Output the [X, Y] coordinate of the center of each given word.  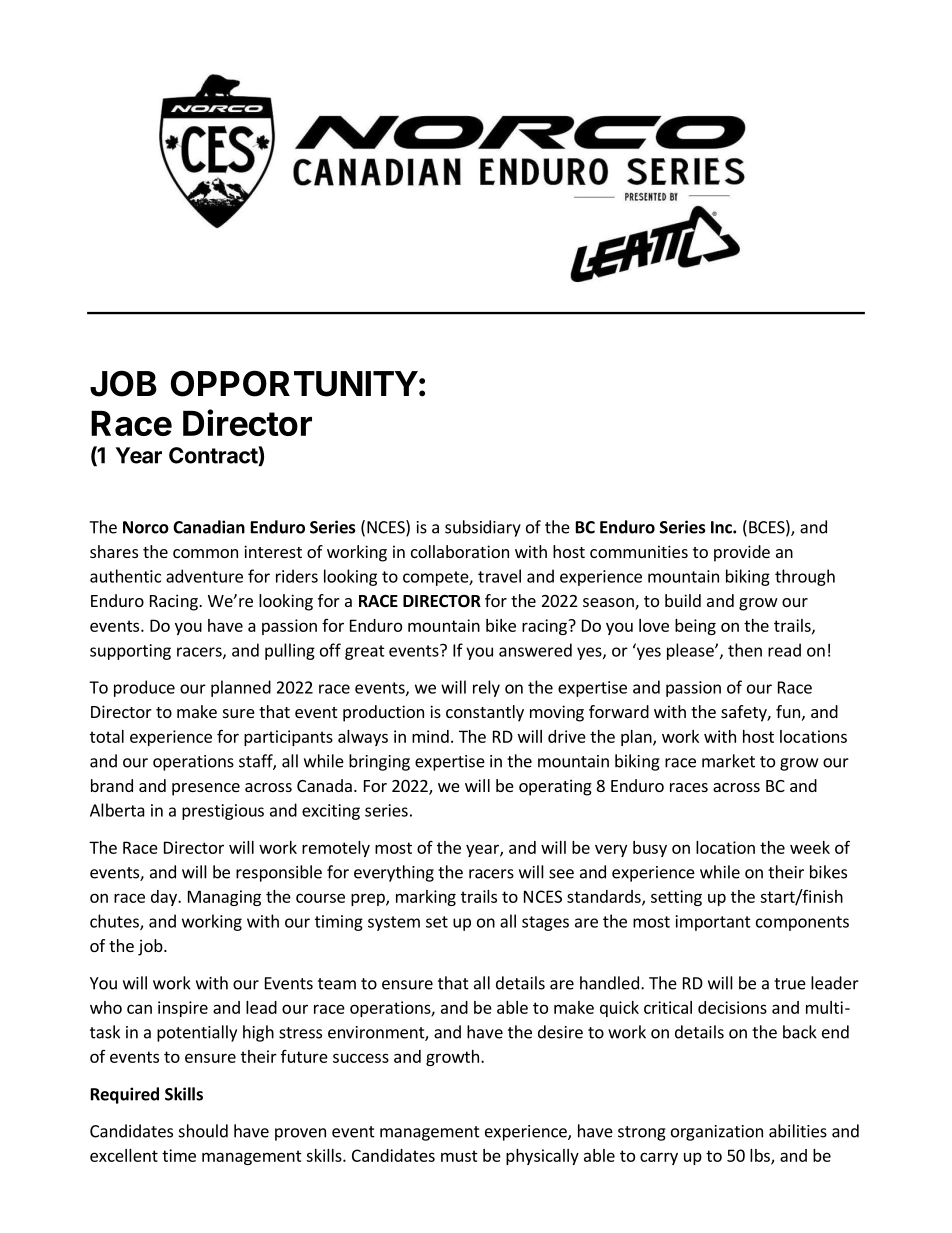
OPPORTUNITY [294, 383]
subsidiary [483, 528]
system [394, 923]
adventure [204, 576]
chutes [115, 922]
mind [430, 736]
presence [206, 789]
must [459, 1156]
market [728, 761]
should [203, 1131]
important [713, 923]
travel [499, 576]
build [683, 600]
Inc [722, 527]
